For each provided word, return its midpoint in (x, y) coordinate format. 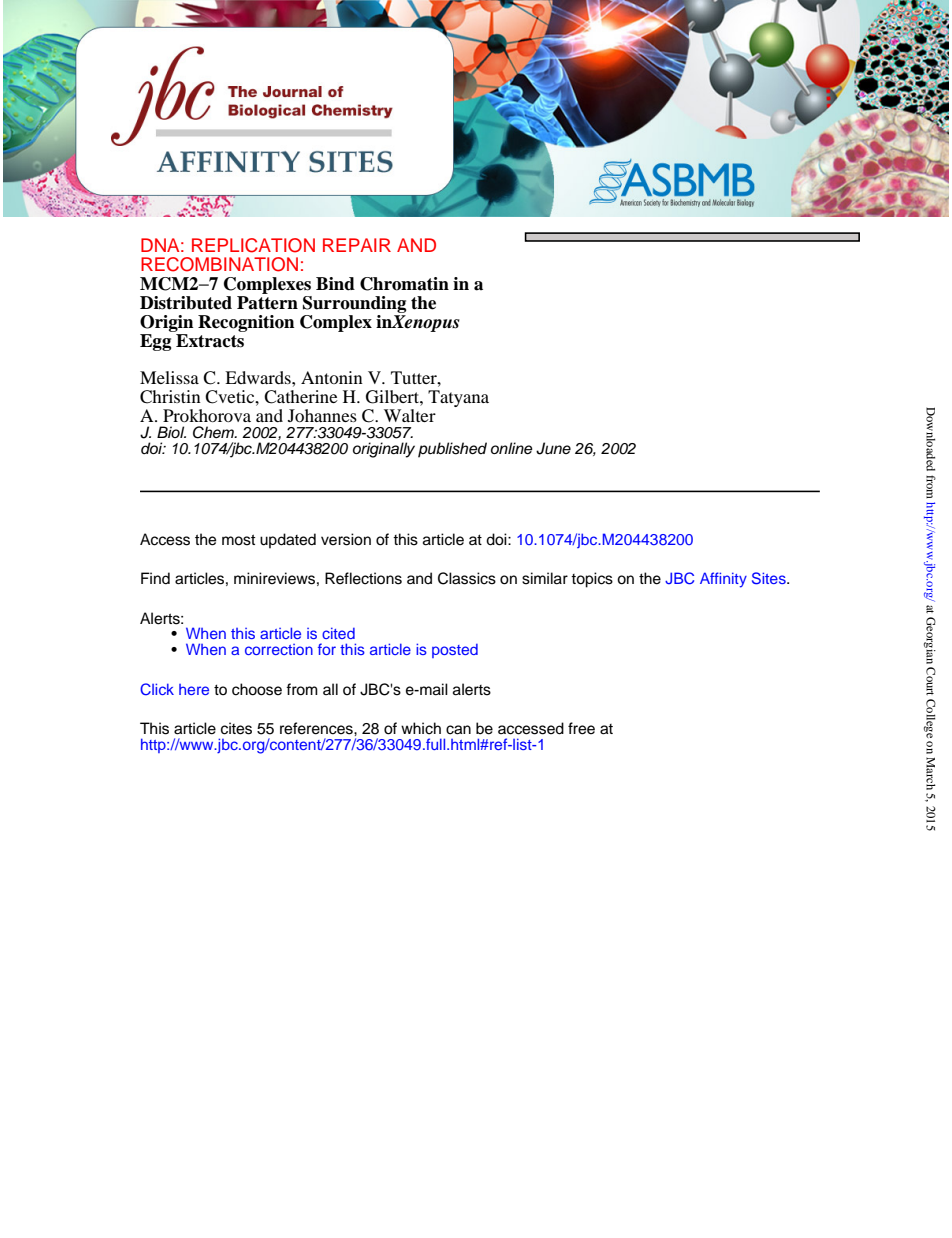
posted (455, 651)
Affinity (723, 580)
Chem (214, 432)
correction (279, 649)
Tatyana (458, 398)
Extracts (210, 339)
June (553, 448)
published (452, 450)
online (511, 448)
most (238, 540)
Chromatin (404, 284)
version (346, 539)
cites (236, 728)
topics (592, 580)
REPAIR (357, 245)
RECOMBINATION (219, 264)
